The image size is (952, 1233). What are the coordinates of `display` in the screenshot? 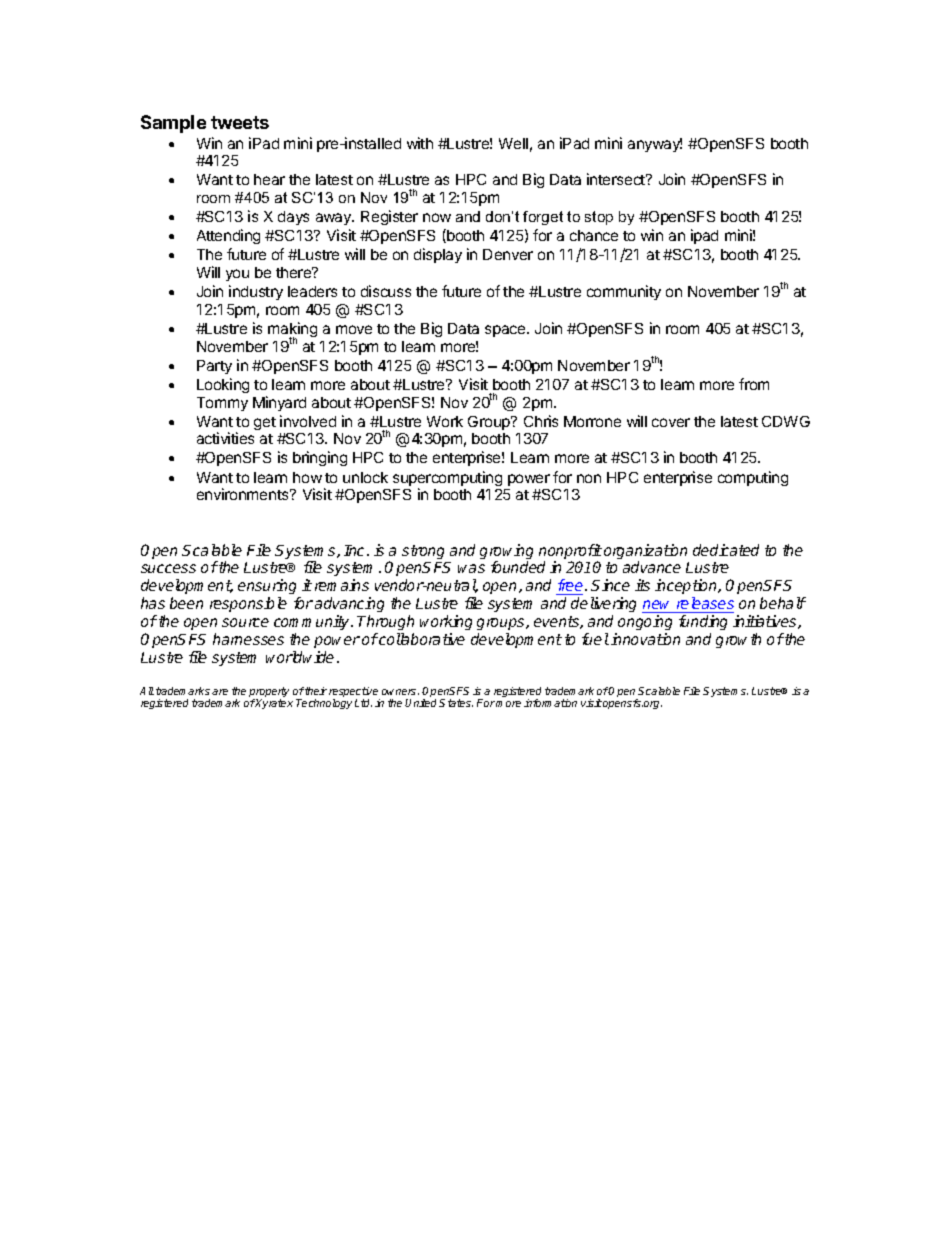 It's located at (438, 255).
